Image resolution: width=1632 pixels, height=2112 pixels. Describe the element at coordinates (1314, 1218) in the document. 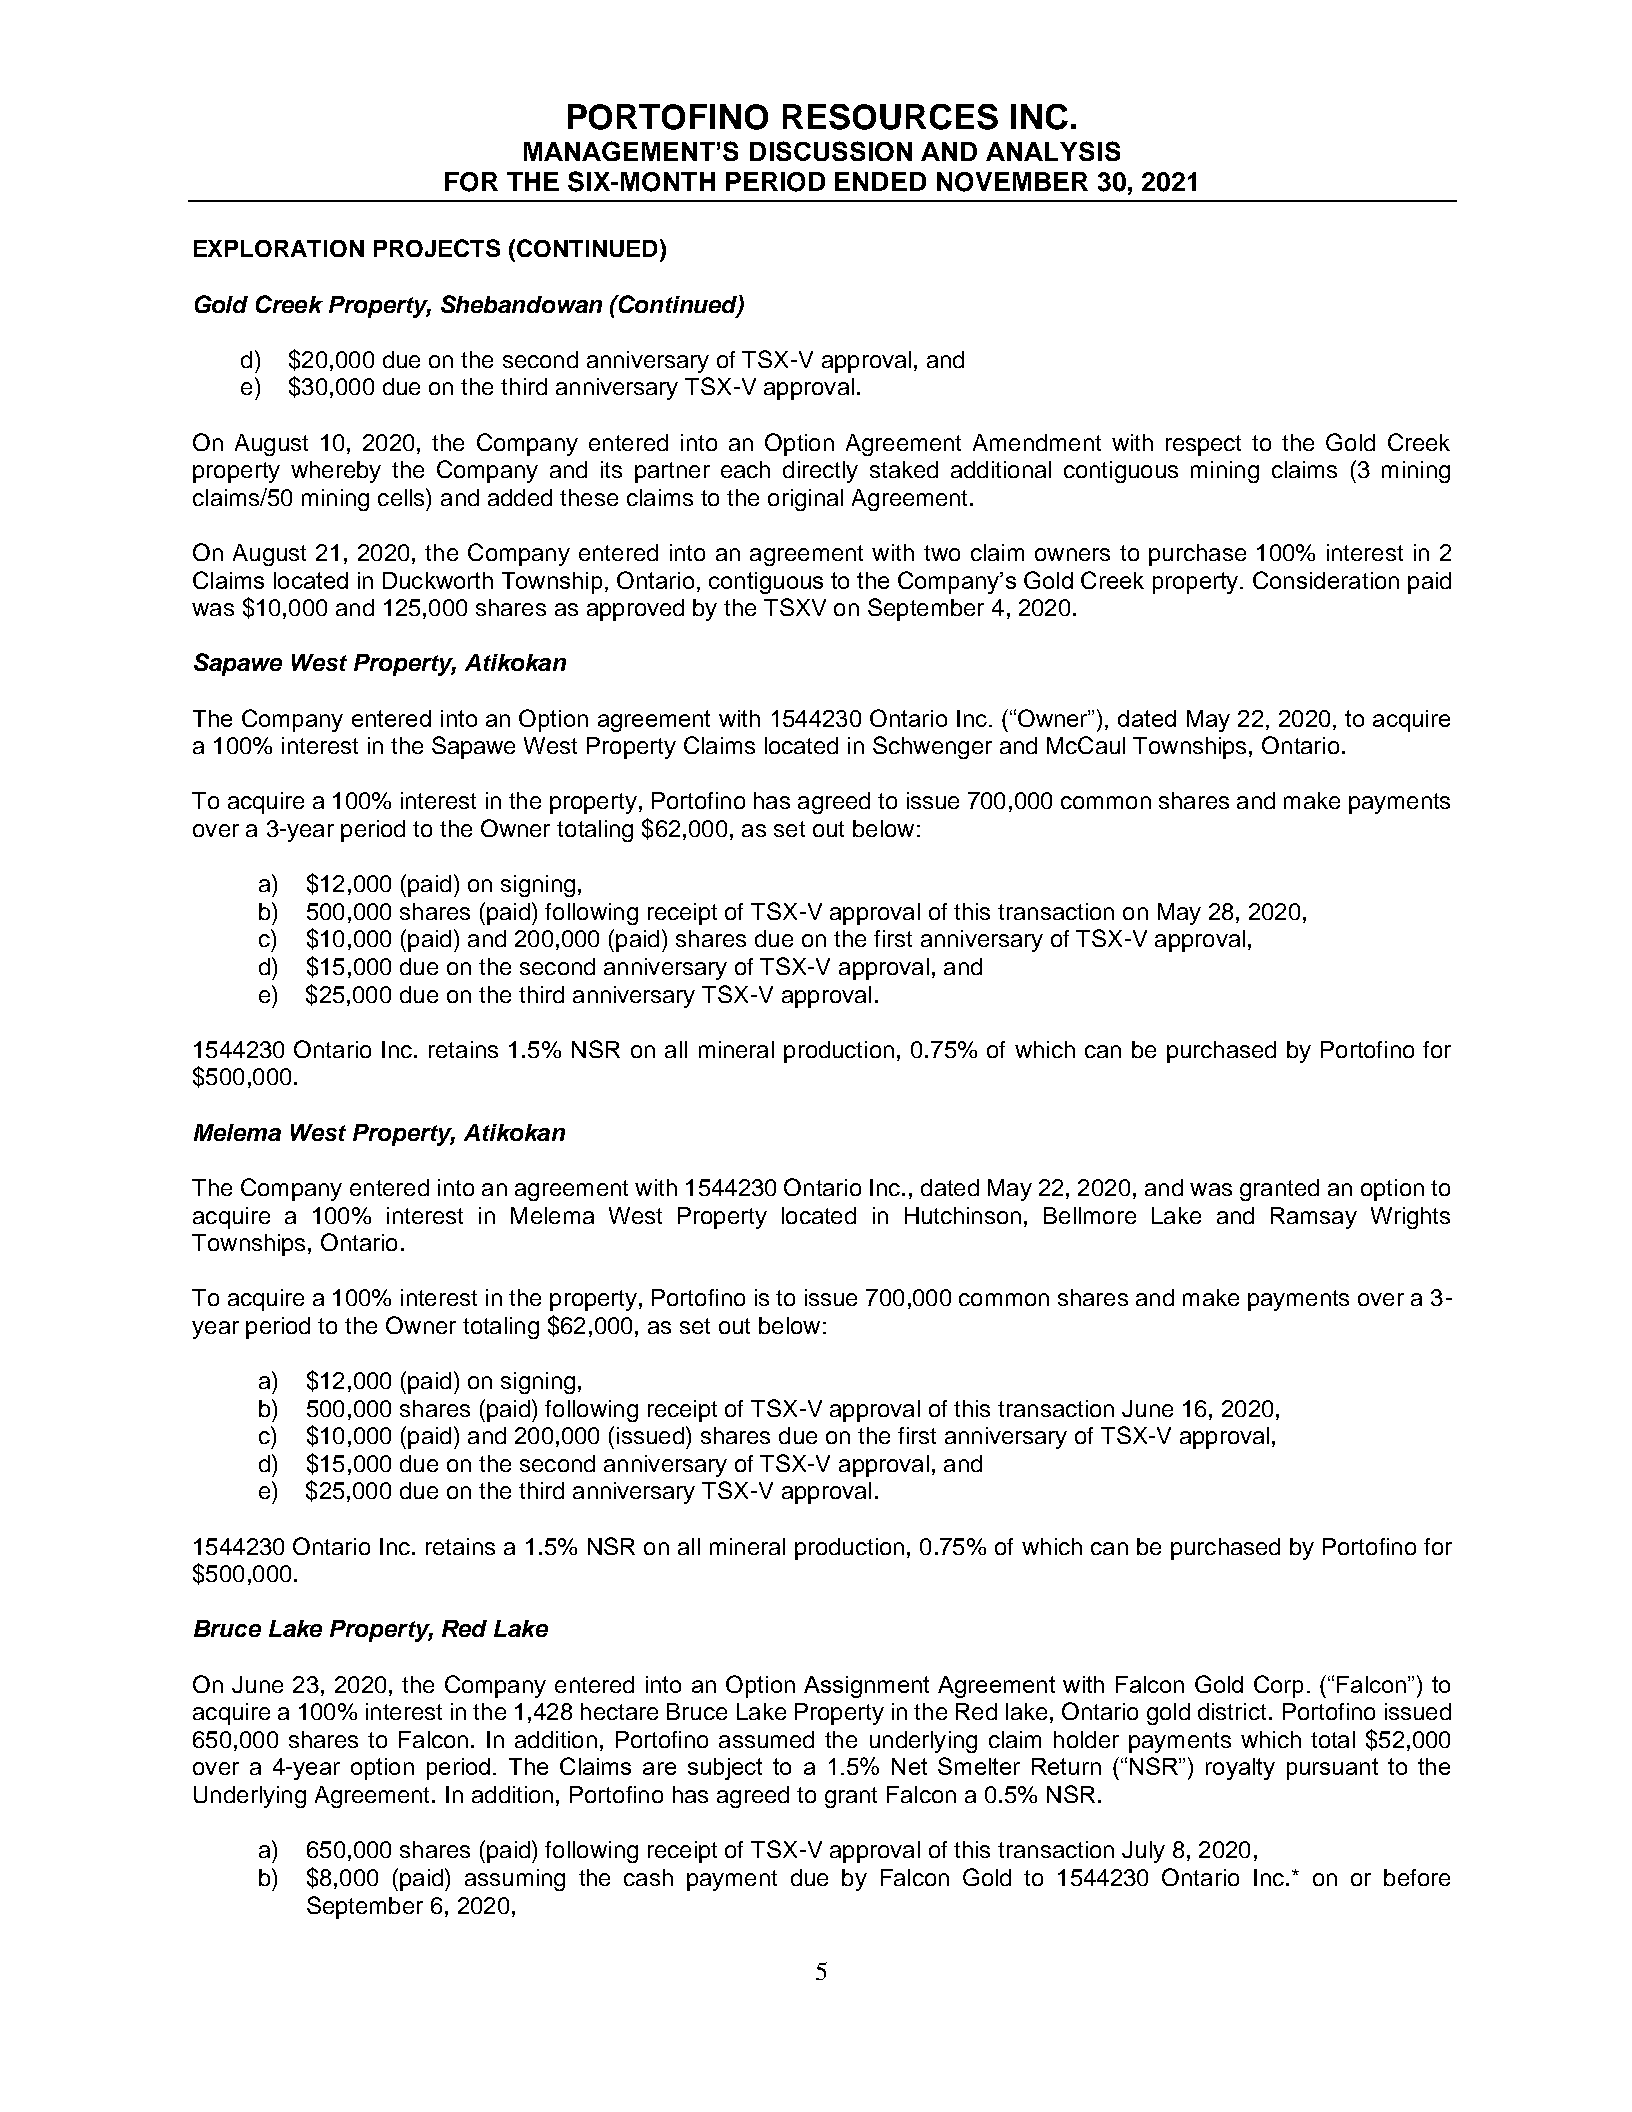

I see `Ramsay` at that location.
